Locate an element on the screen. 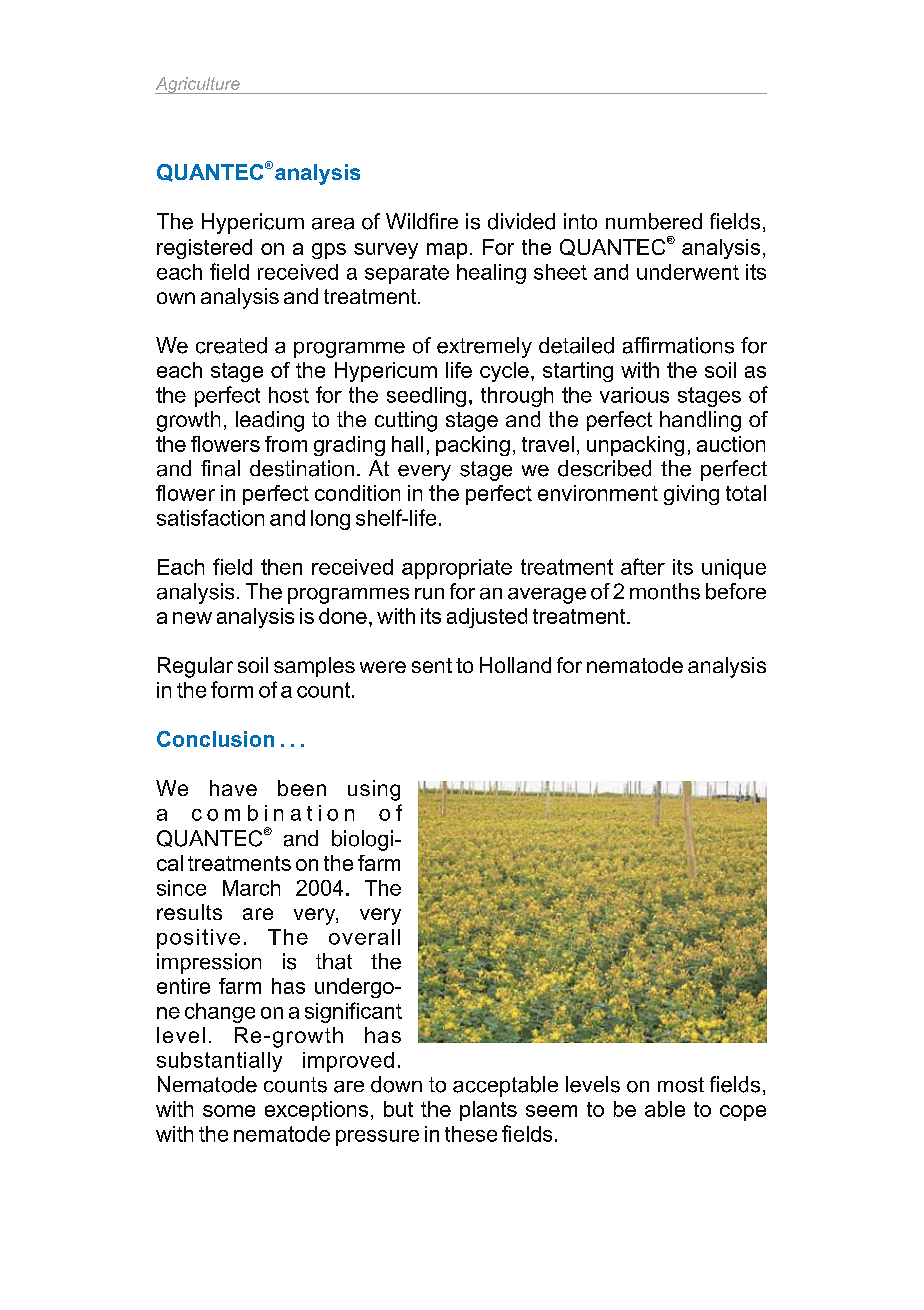 Image resolution: width=924 pixels, height=1310 pixels. some is located at coordinates (229, 1111).
